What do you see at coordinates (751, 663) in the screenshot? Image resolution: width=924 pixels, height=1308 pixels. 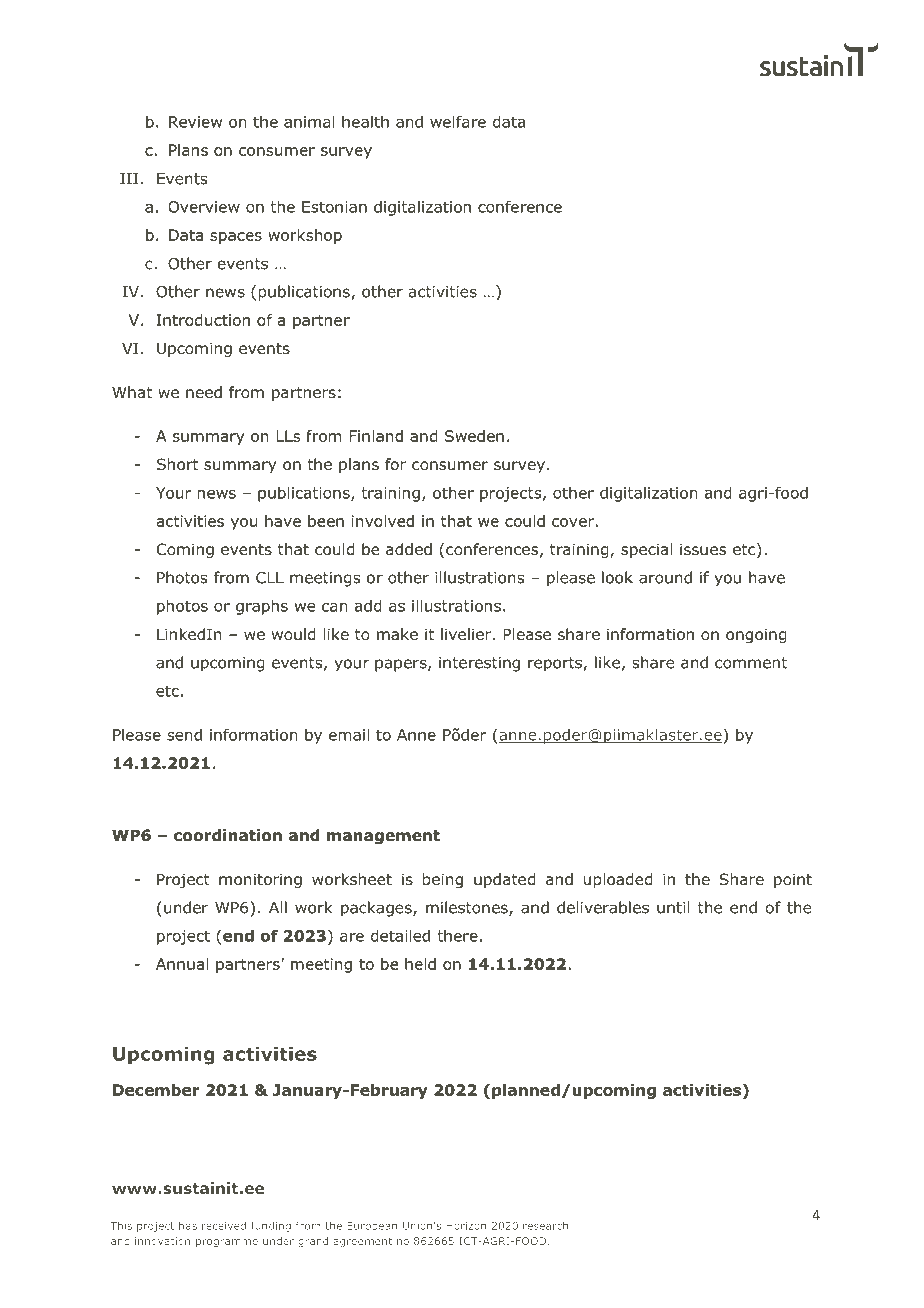 I see `comment` at bounding box center [751, 663].
